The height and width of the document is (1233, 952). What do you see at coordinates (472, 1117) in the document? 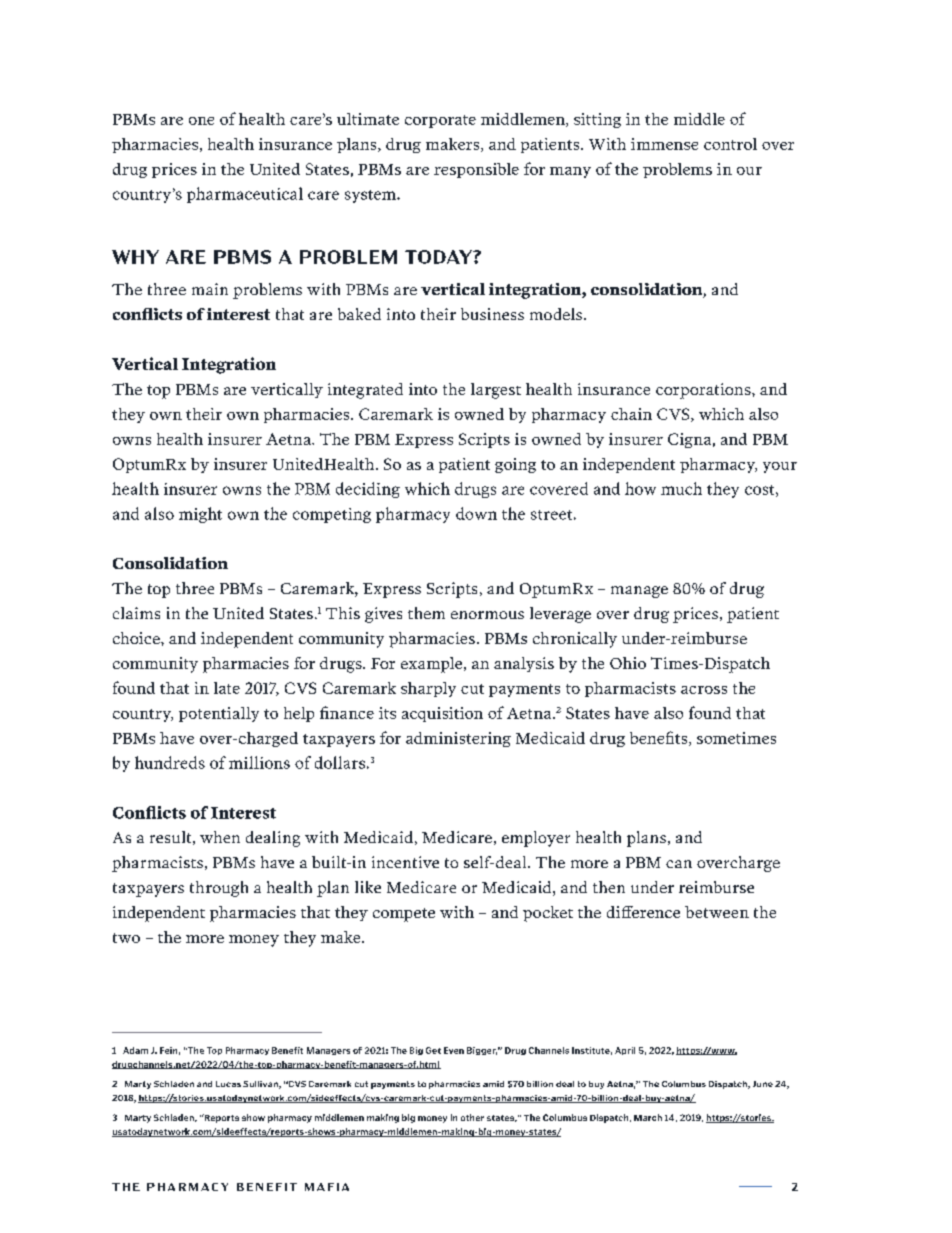
I see `other` at bounding box center [472, 1117].
